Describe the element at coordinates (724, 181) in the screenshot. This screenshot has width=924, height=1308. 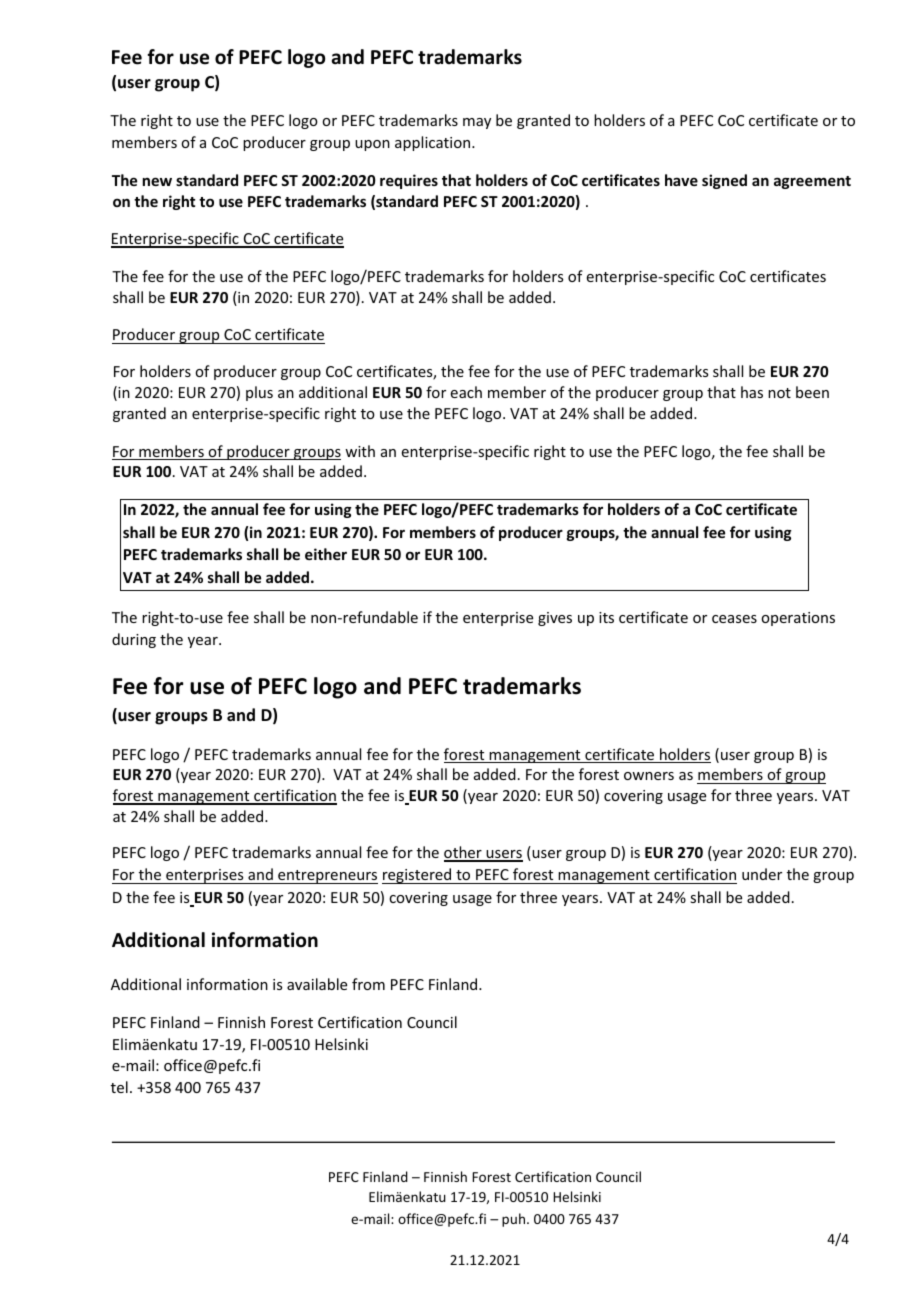
I see `signed` at that location.
